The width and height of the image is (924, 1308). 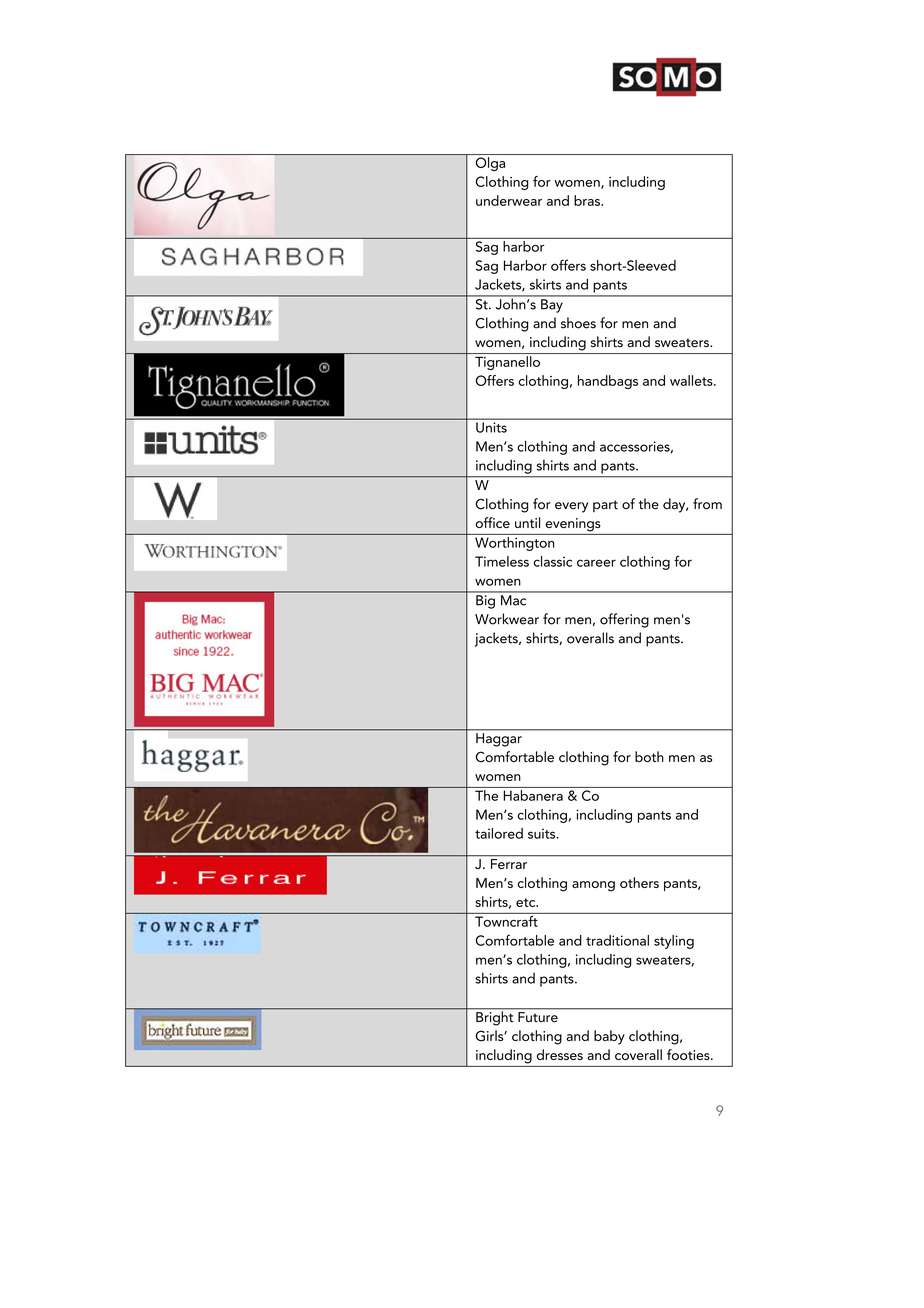 What do you see at coordinates (609, 1037) in the image?
I see `baby` at bounding box center [609, 1037].
